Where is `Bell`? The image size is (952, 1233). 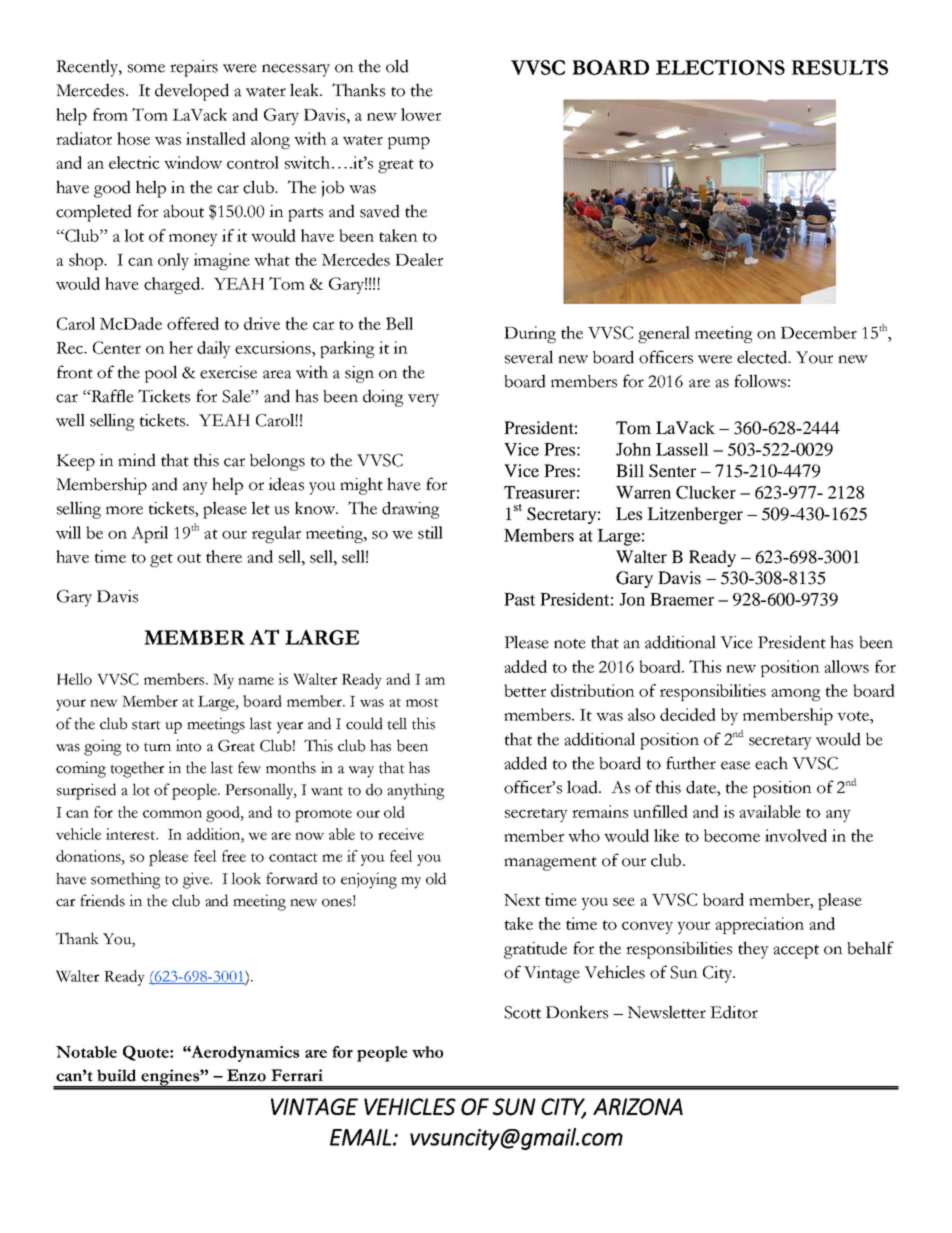
Bell is located at coordinates (399, 323).
